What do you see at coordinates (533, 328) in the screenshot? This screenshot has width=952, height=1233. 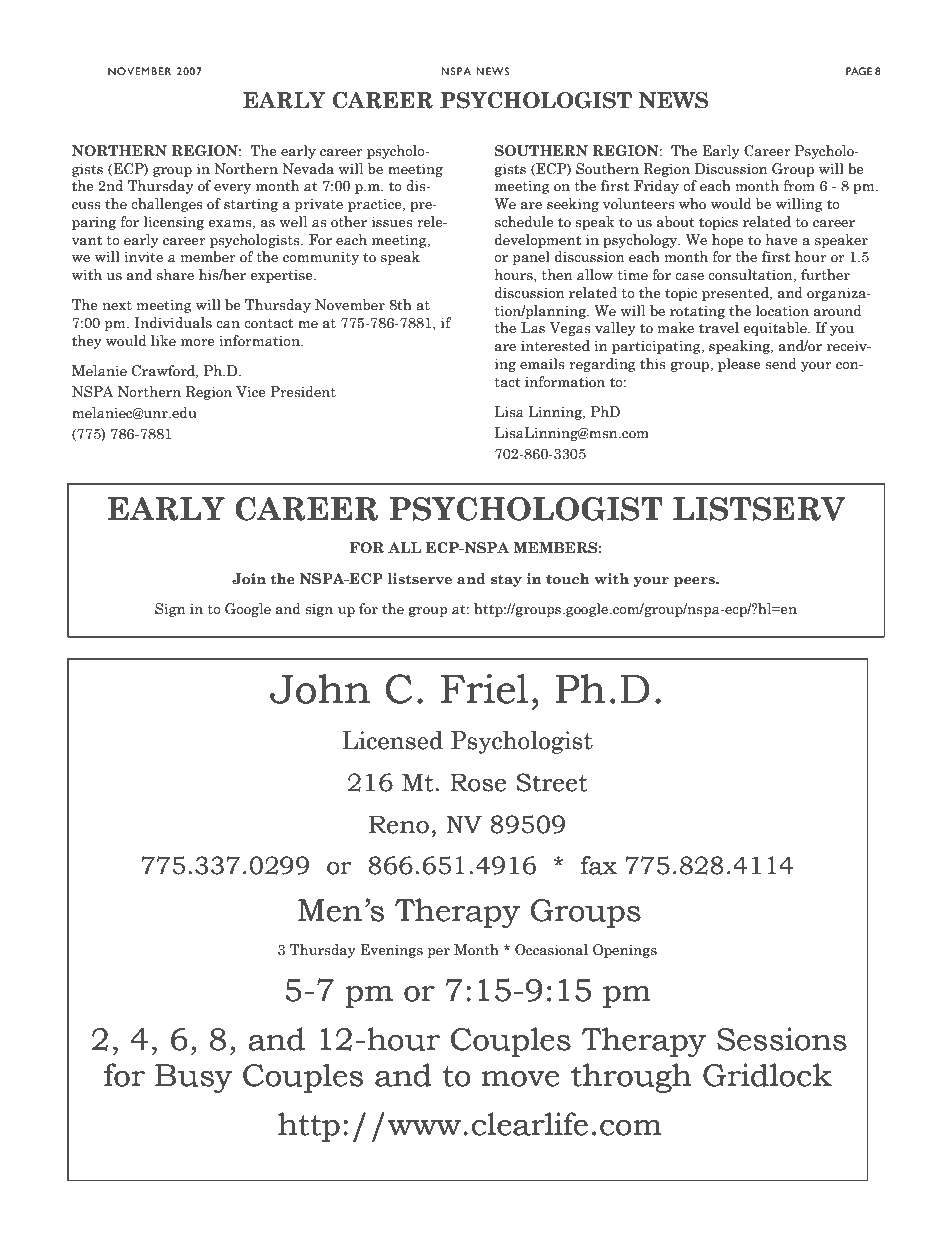 I see `Las` at bounding box center [533, 328].
